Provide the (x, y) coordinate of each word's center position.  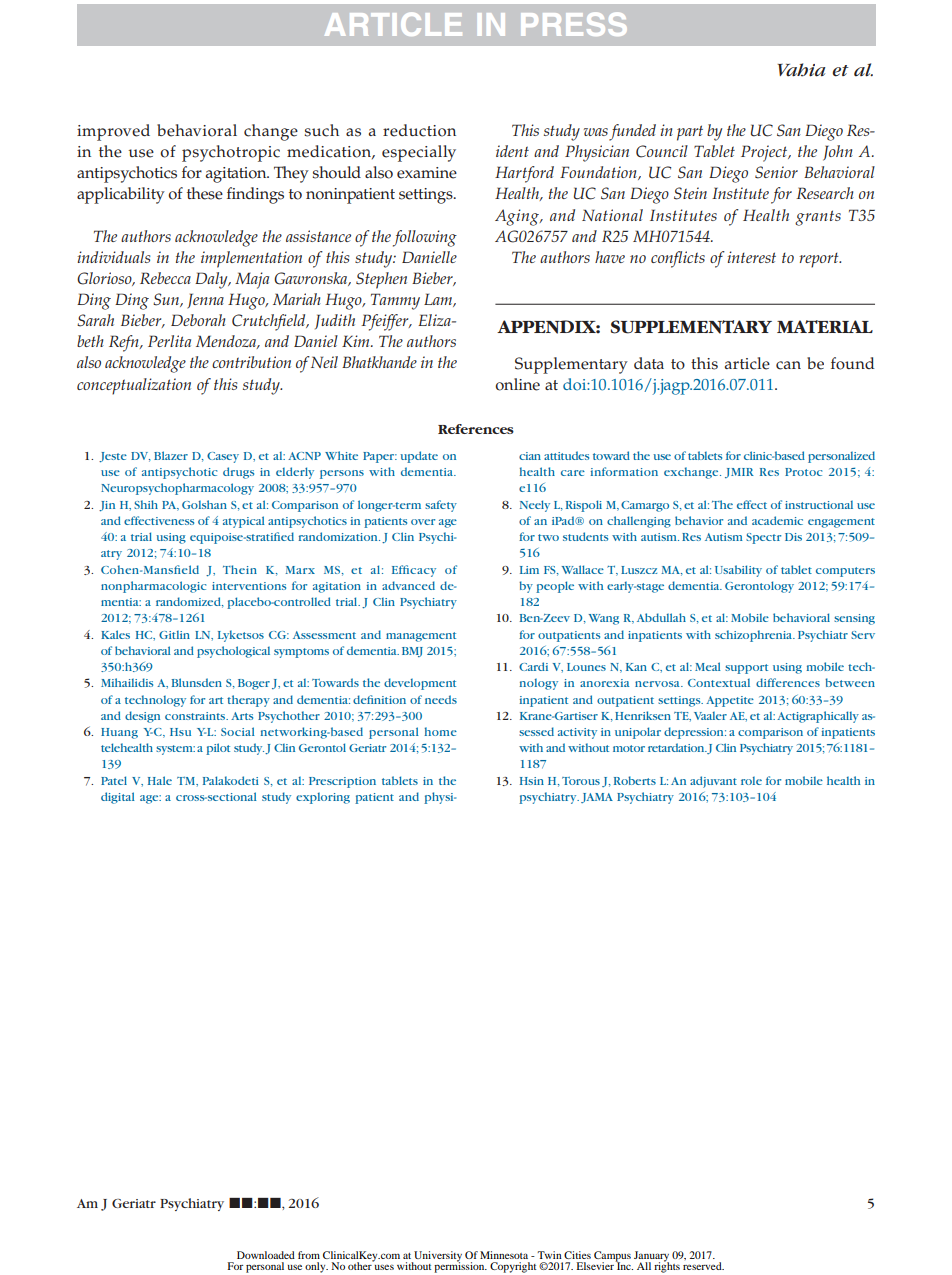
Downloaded (266, 1255)
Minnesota (504, 1255)
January (651, 1257)
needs (441, 699)
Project (765, 153)
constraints (196, 716)
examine (427, 173)
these (205, 193)
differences (788, 682)
